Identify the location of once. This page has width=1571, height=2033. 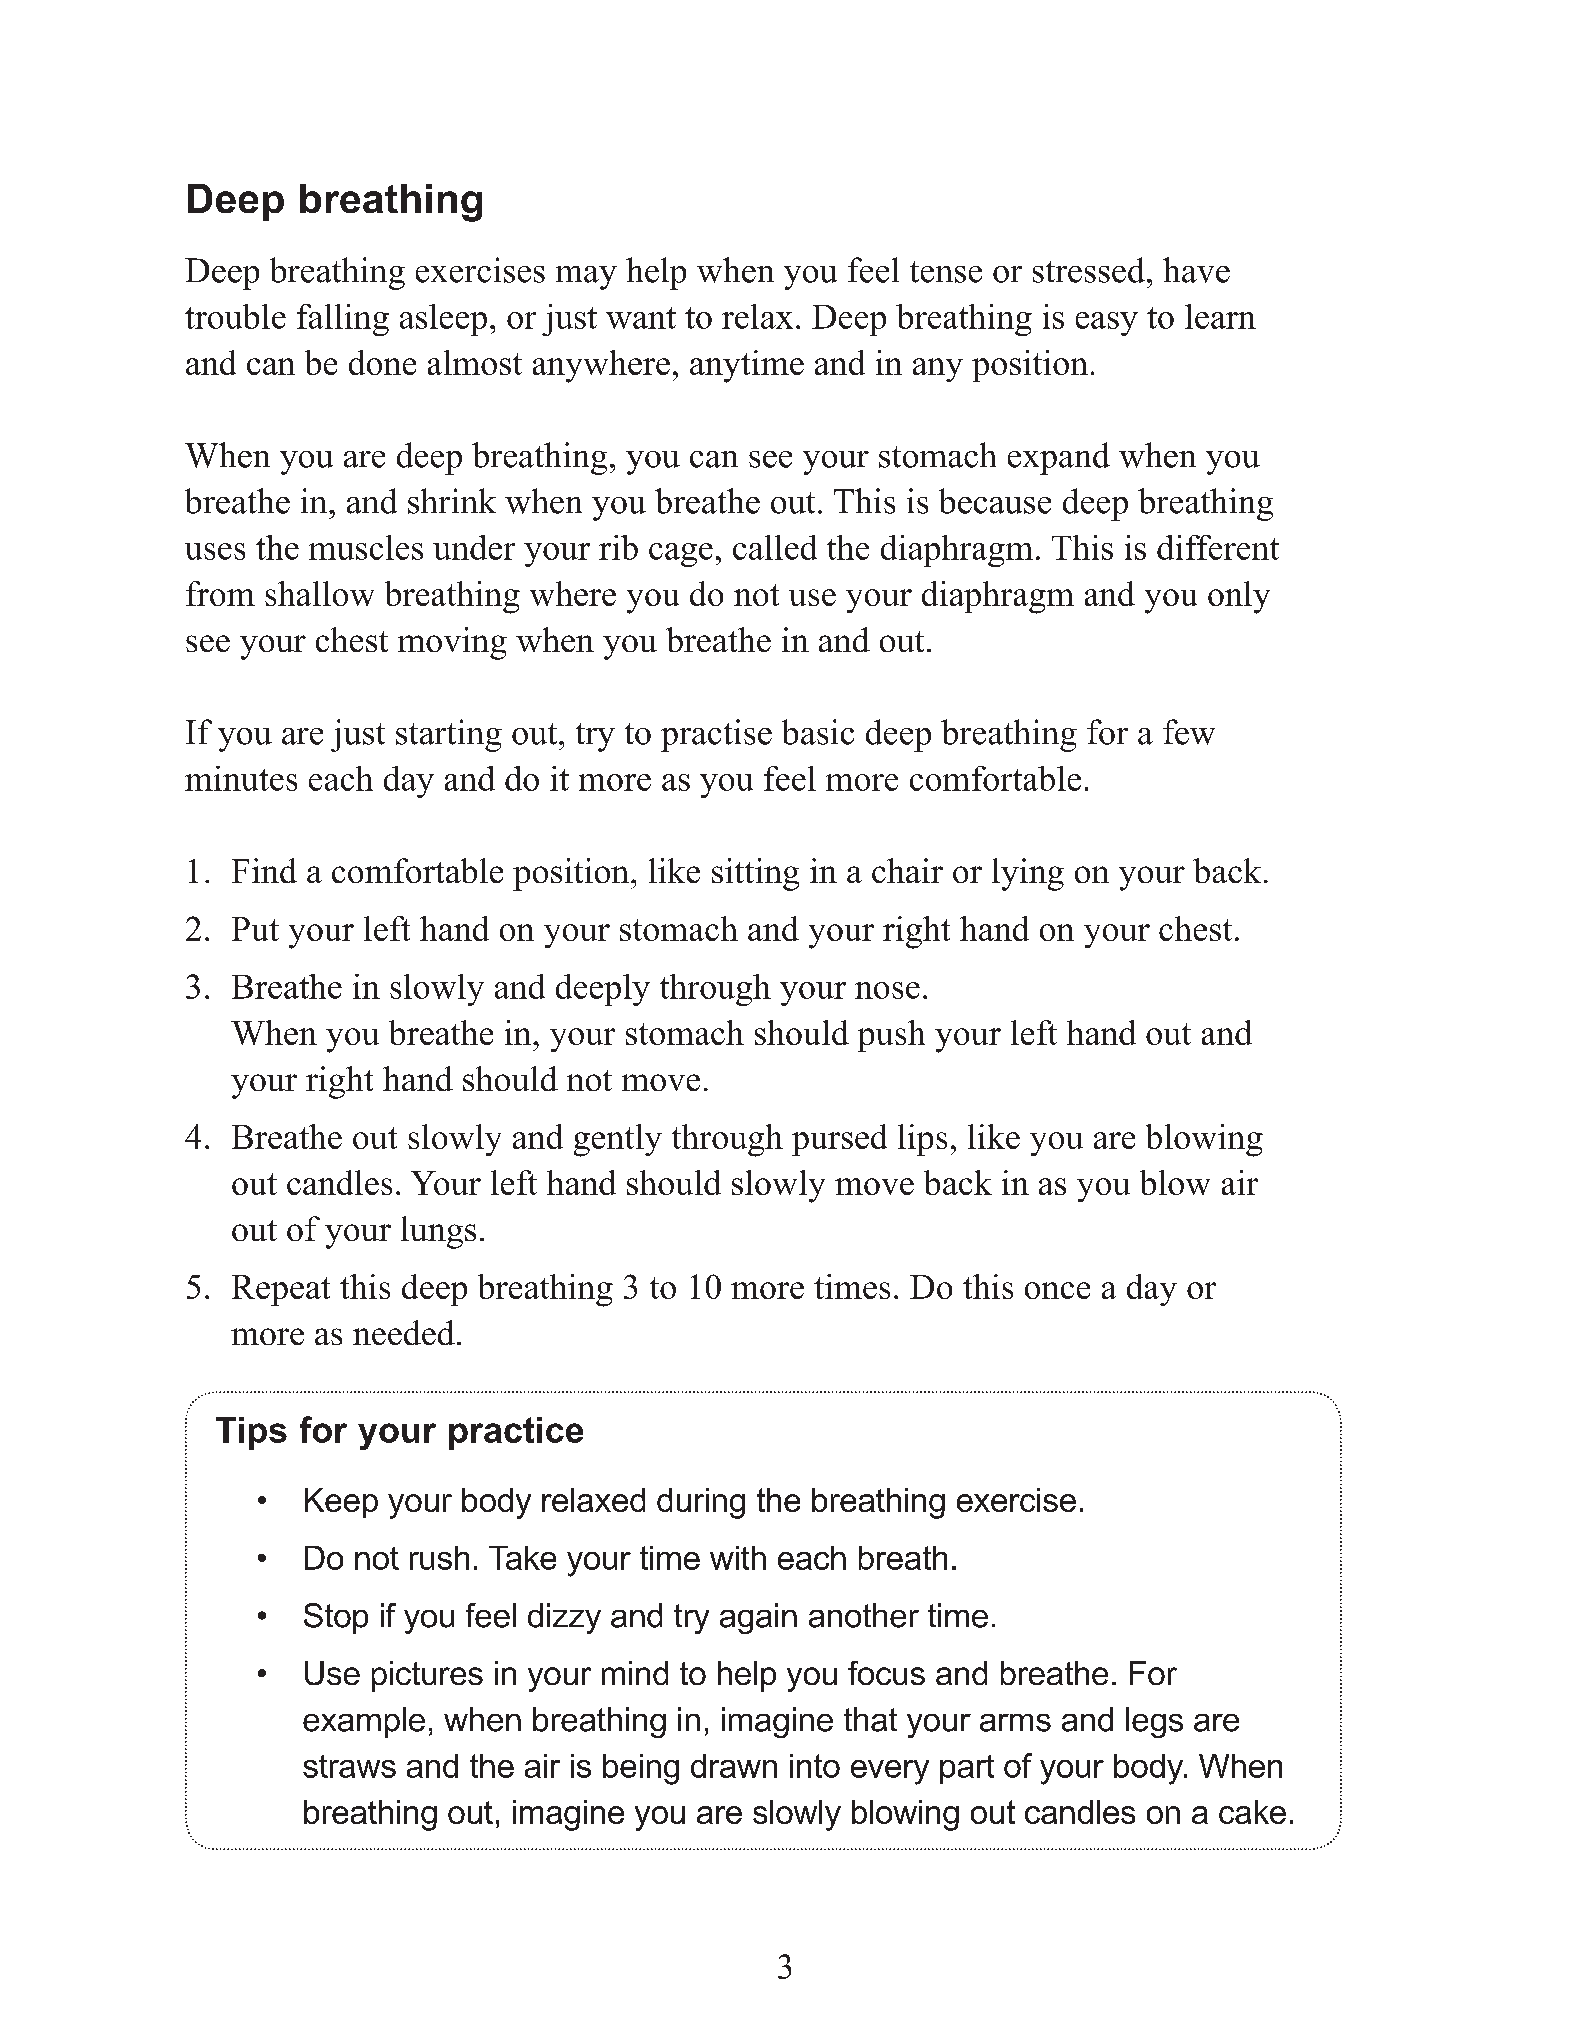
(1057, 1290).
